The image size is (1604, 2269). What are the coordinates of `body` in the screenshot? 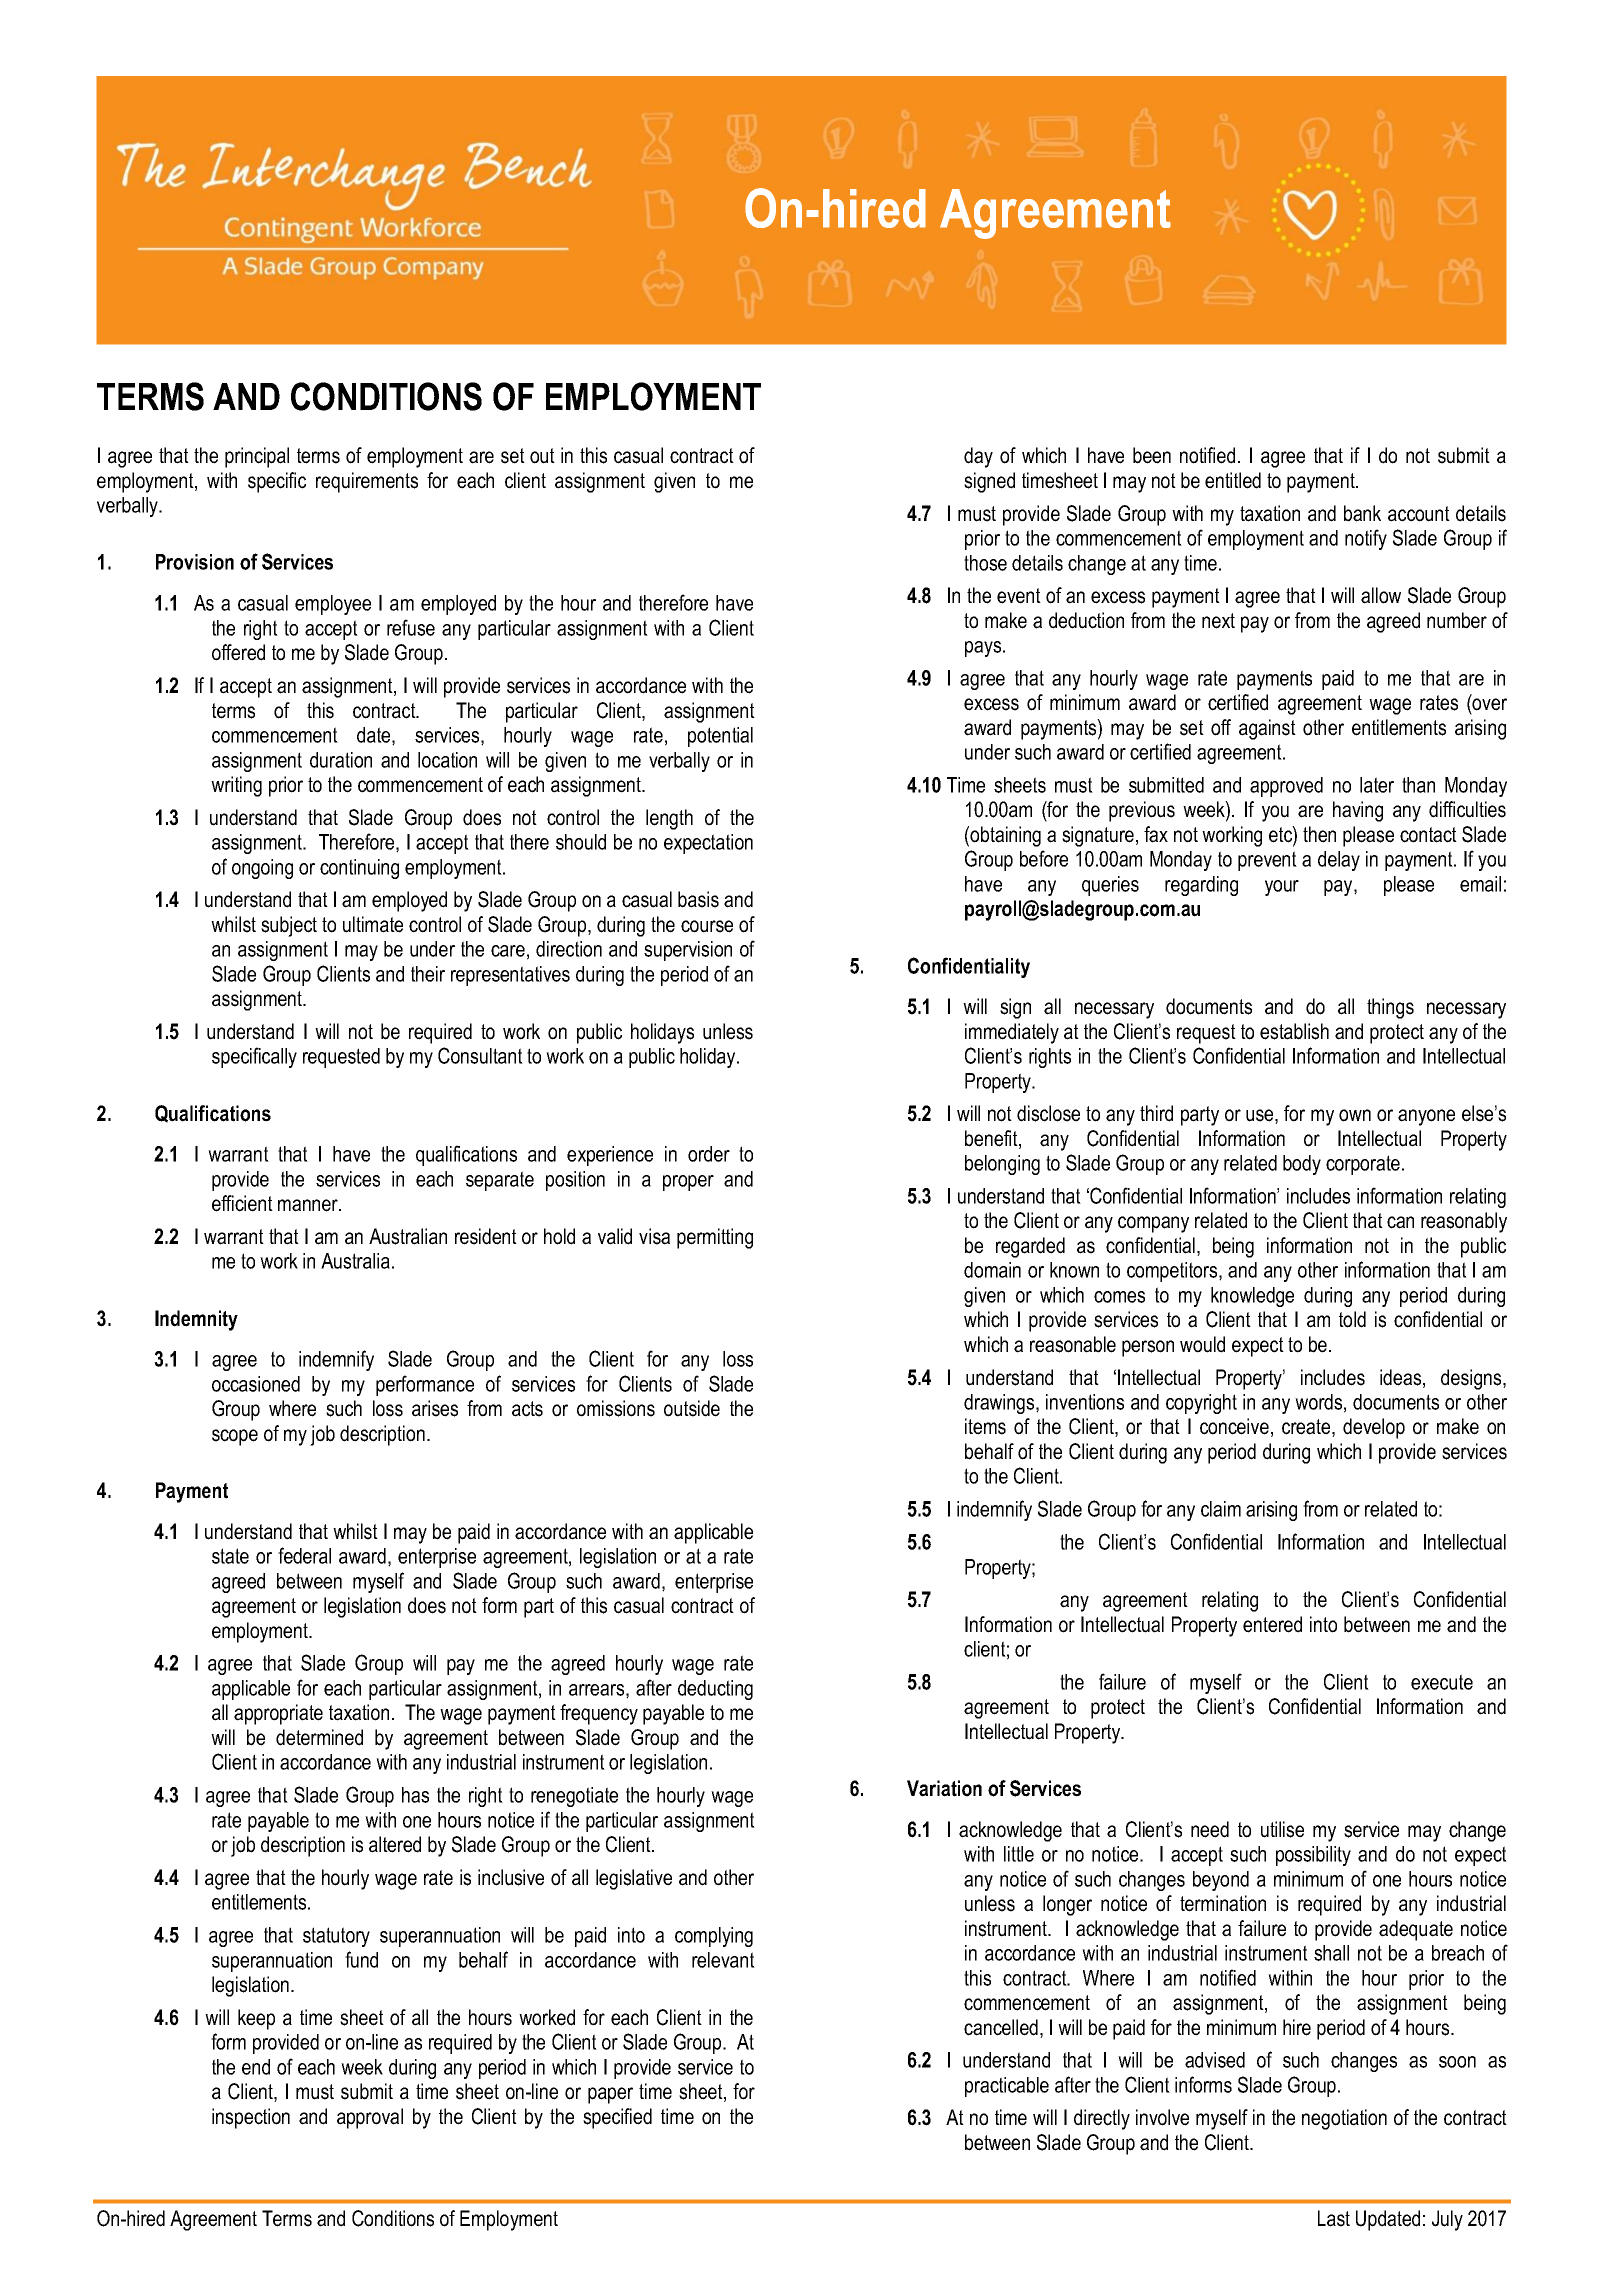 It's located at (1302, 1165).
